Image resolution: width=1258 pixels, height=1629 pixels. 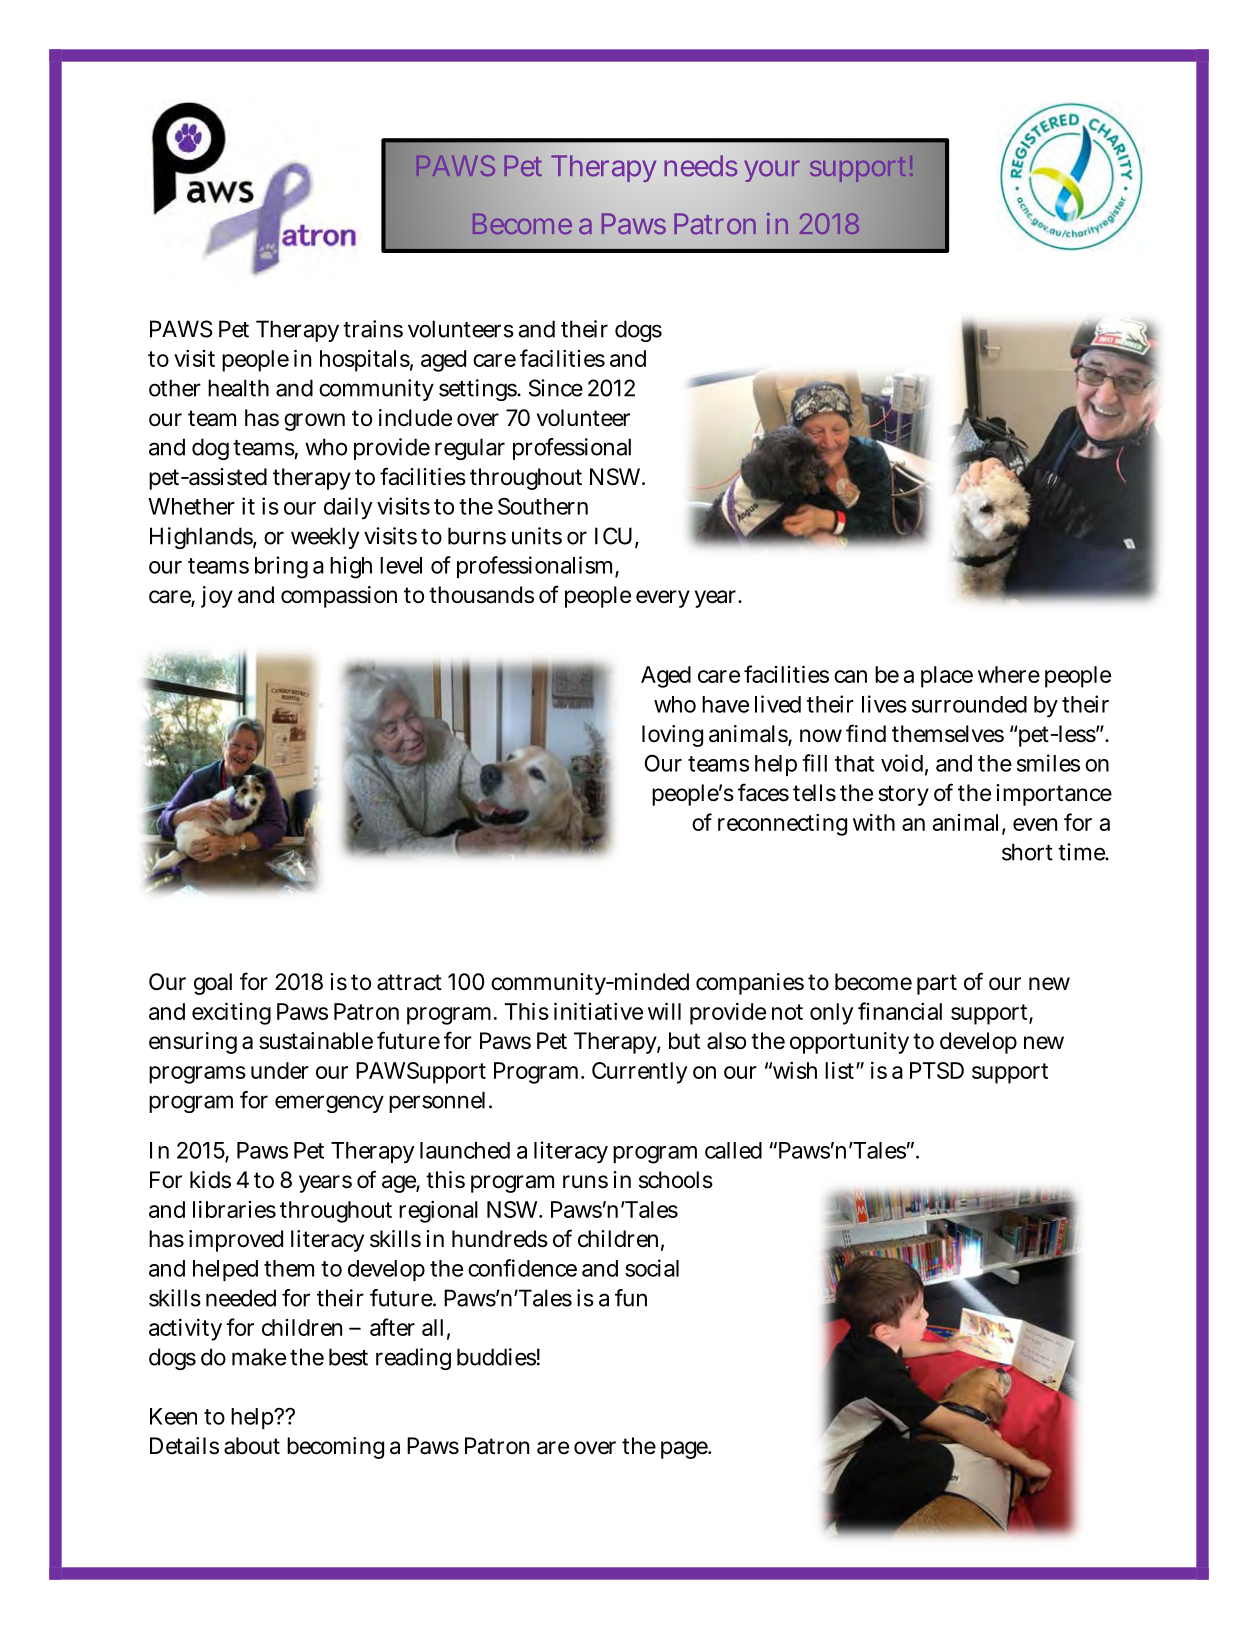 I want to click on your, so click(x=772, y=171).
